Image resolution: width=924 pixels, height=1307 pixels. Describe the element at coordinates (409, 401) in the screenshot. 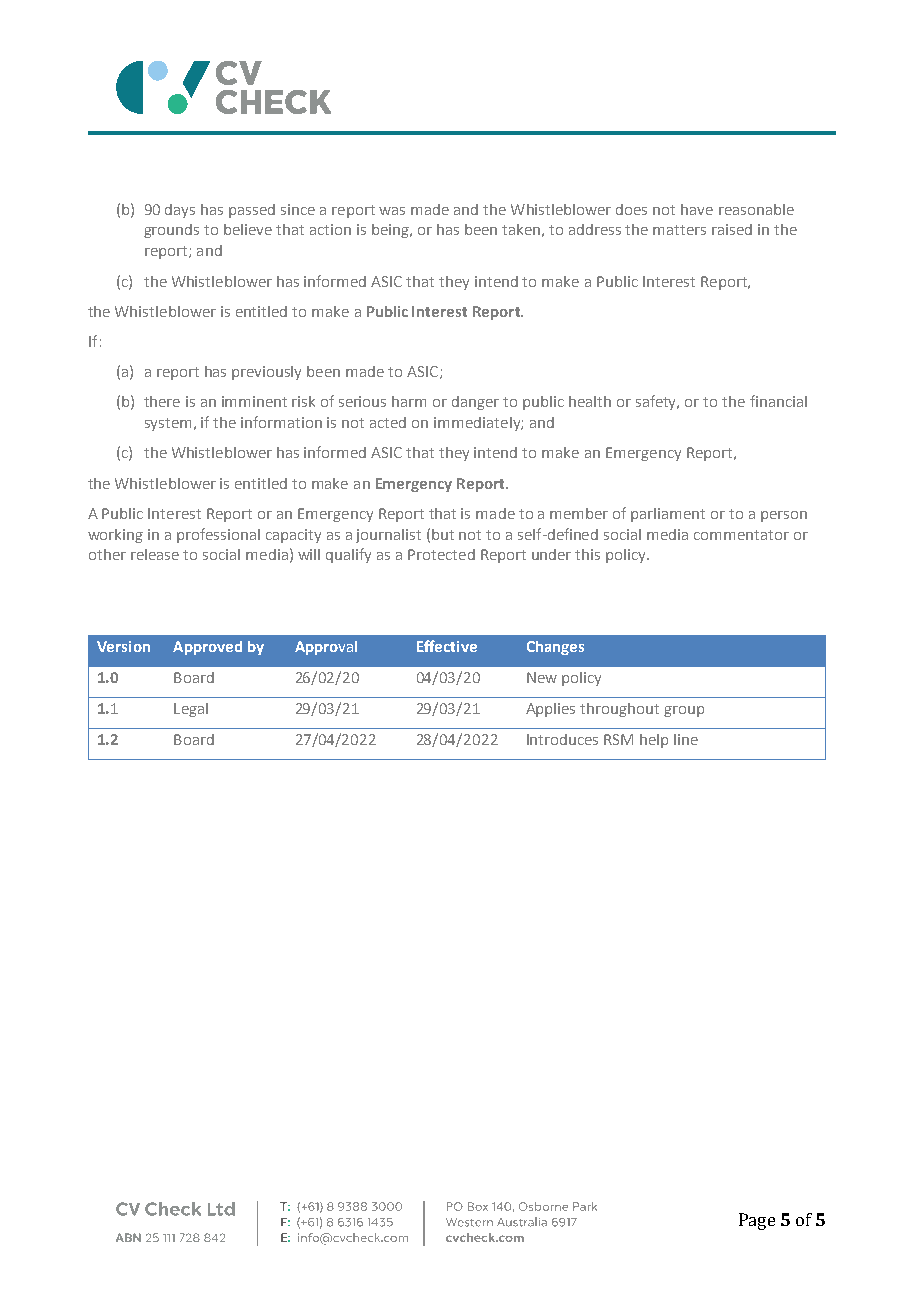

I see `harm` at that location.
